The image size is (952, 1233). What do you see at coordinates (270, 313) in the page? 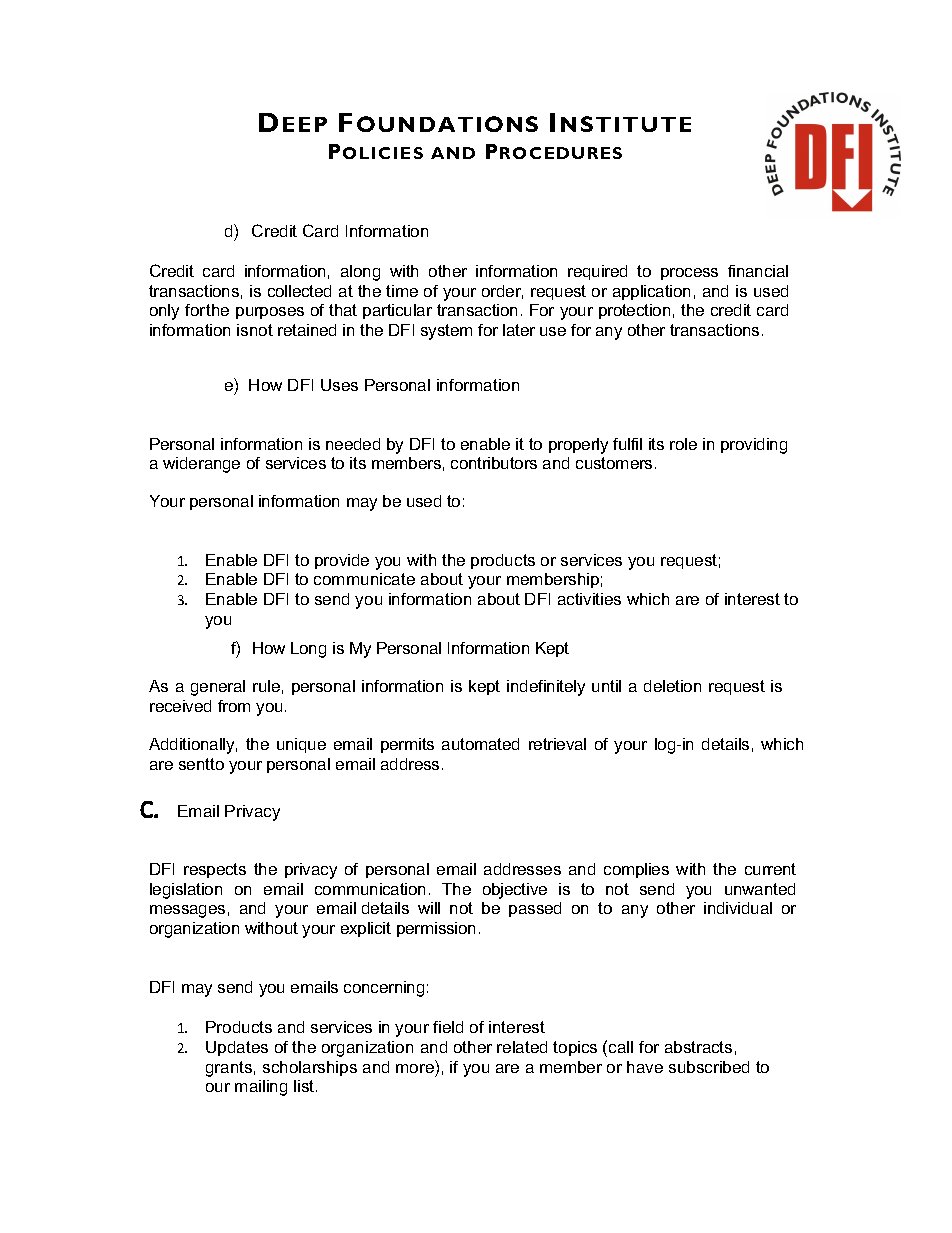
I see `purposes` at bounding box center [270, 313].
